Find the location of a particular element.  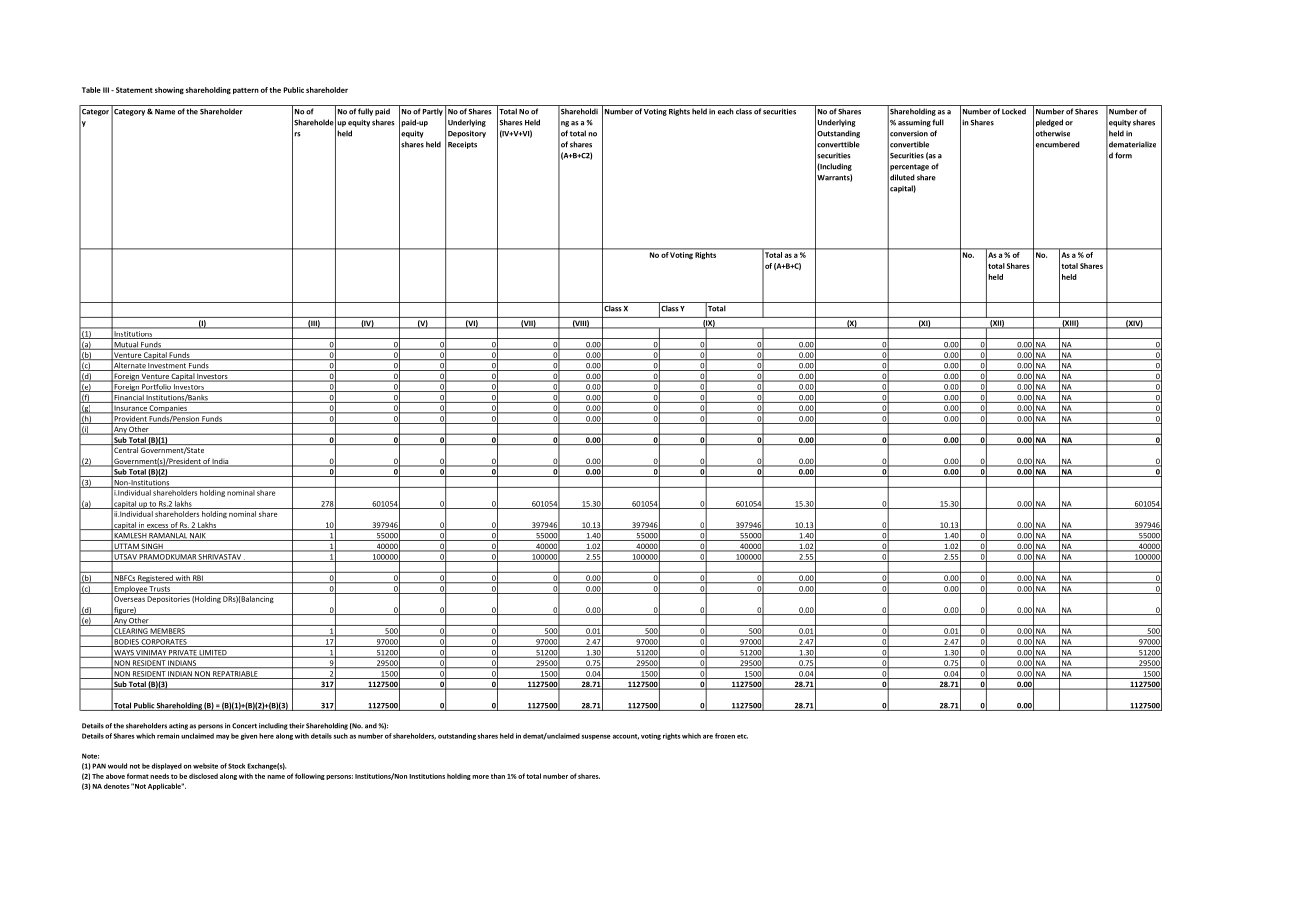

Receipts is located at coordinates (462, 145).
